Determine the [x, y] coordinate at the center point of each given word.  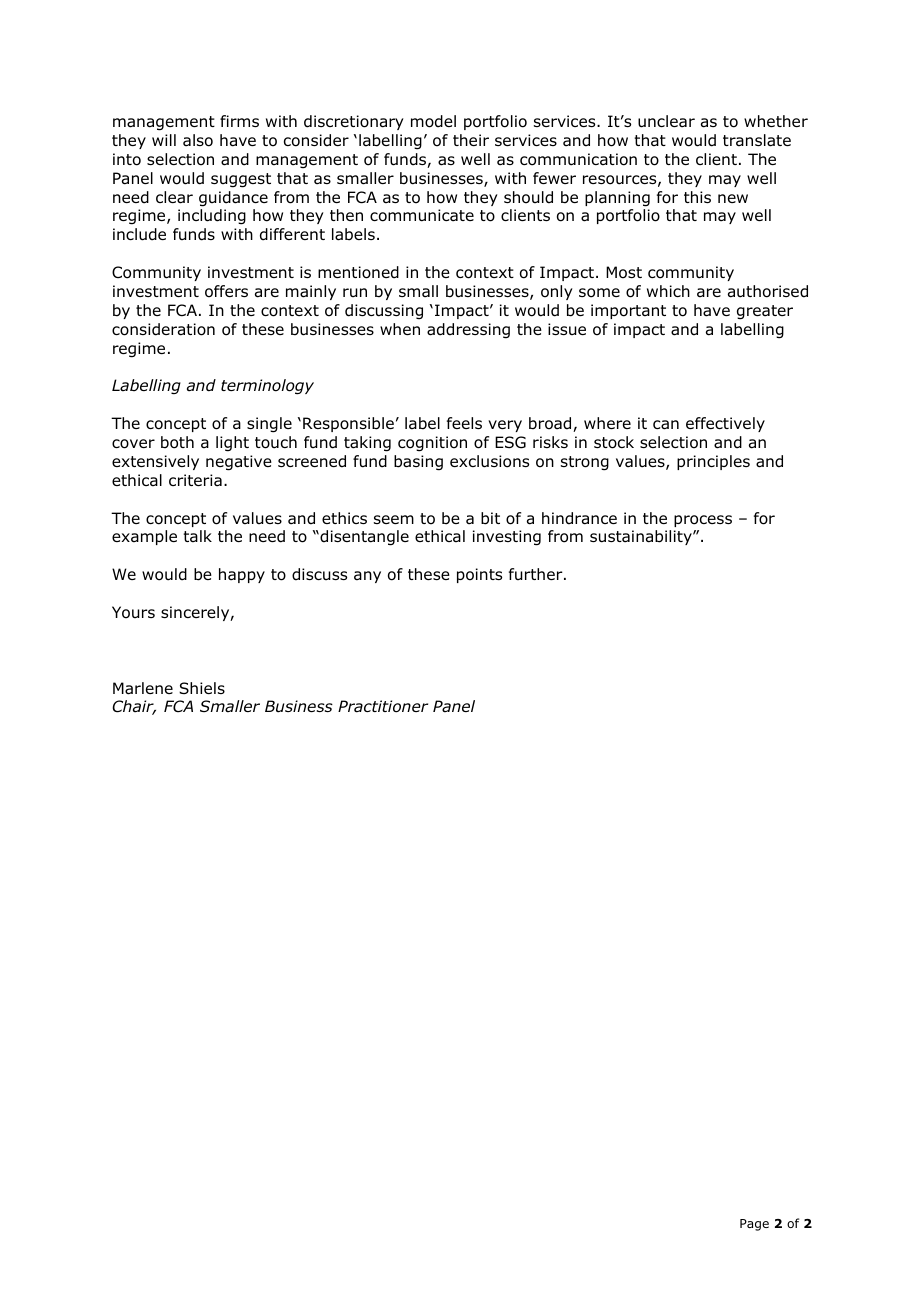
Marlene [143, 688]
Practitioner [383, 706]
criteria [195, 480]
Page [754, 1225]
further [537, 574]
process [703, 521]
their [471, 140]
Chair [134, 707]
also [198, 140]
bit [490, 518]
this [697, 197]
